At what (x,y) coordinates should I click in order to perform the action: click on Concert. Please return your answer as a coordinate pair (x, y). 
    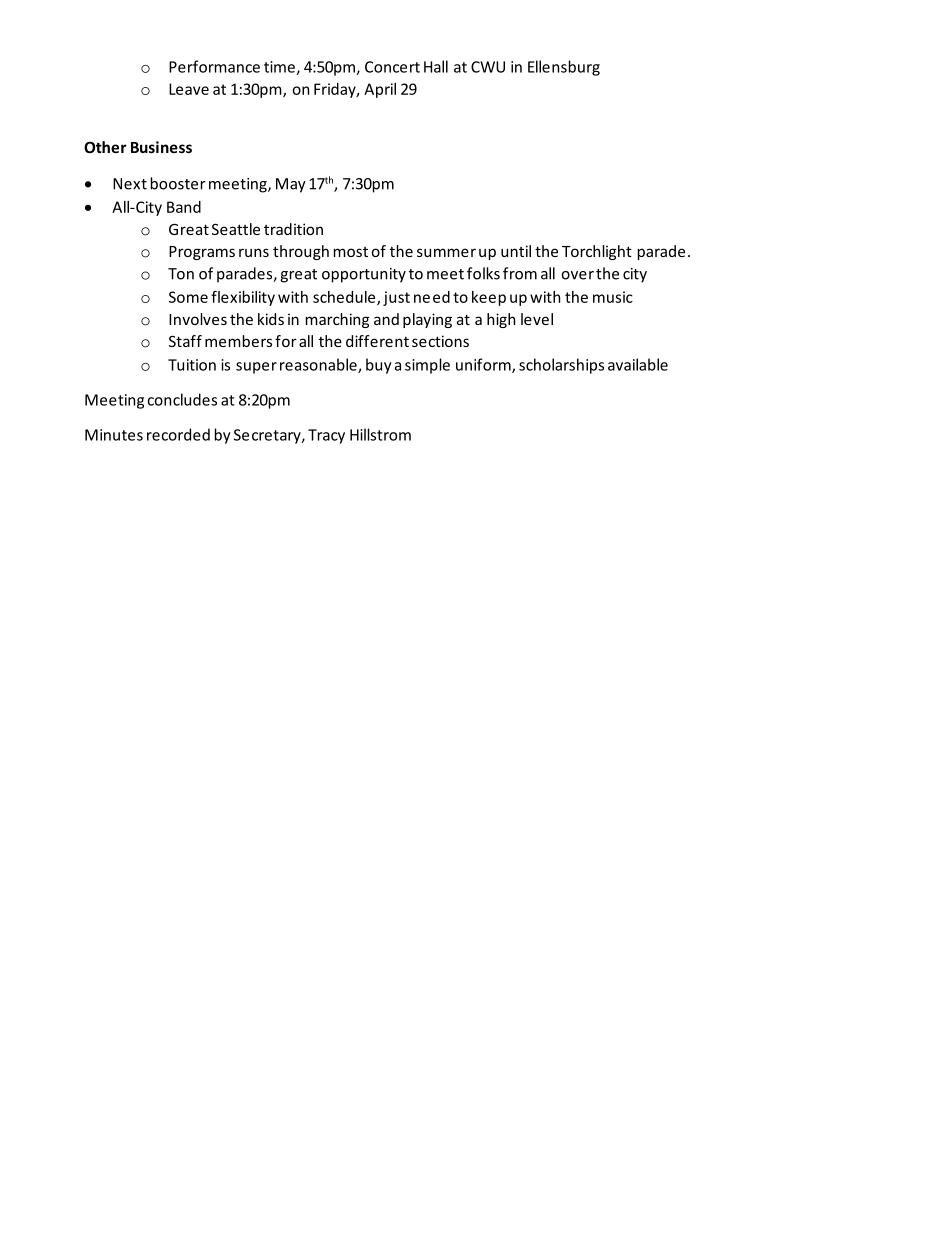
    Looking at the image, I should click on (392, 67).
